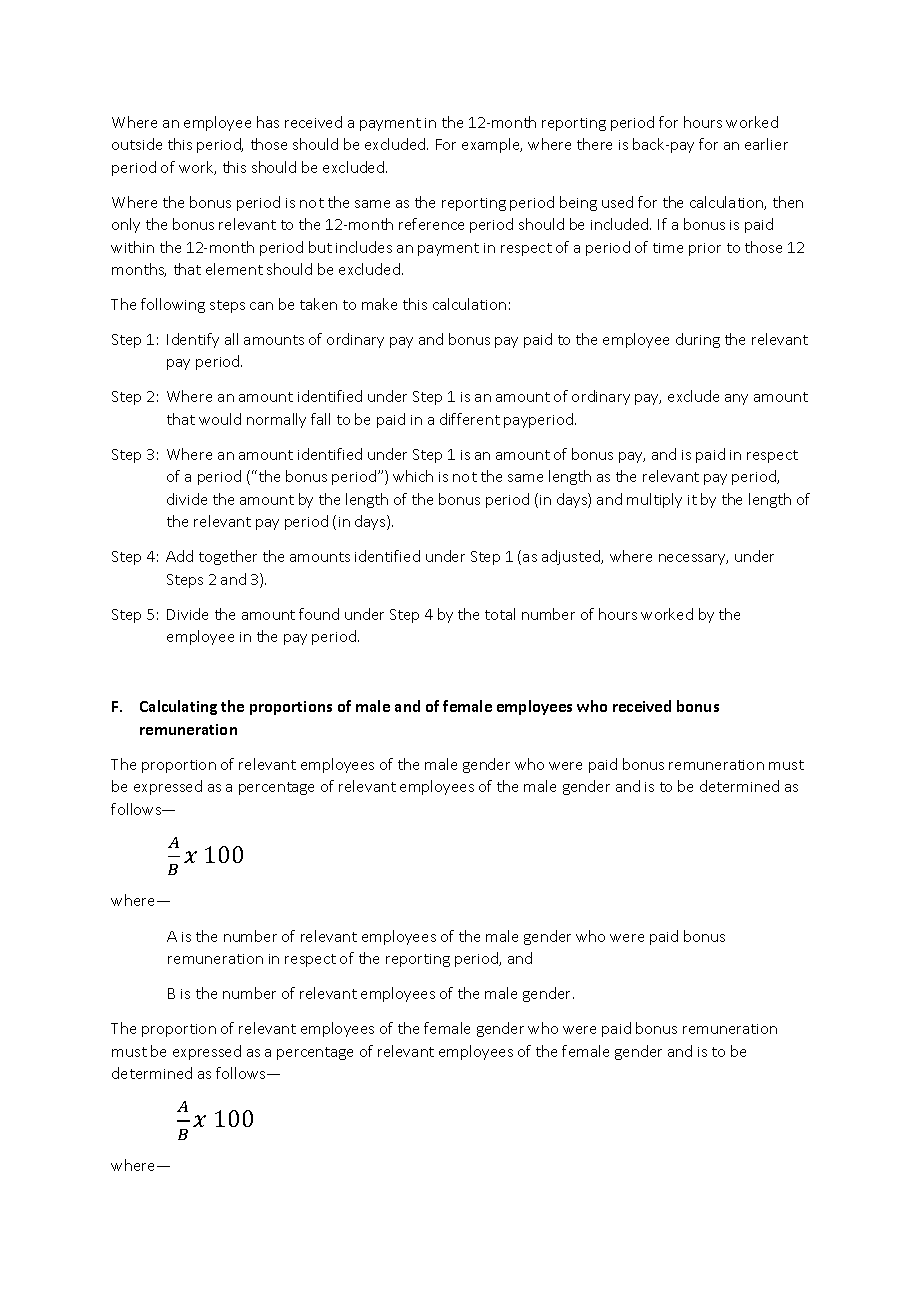 This document has height=1308, width=924. I want to click on together, so click(228, 557).
